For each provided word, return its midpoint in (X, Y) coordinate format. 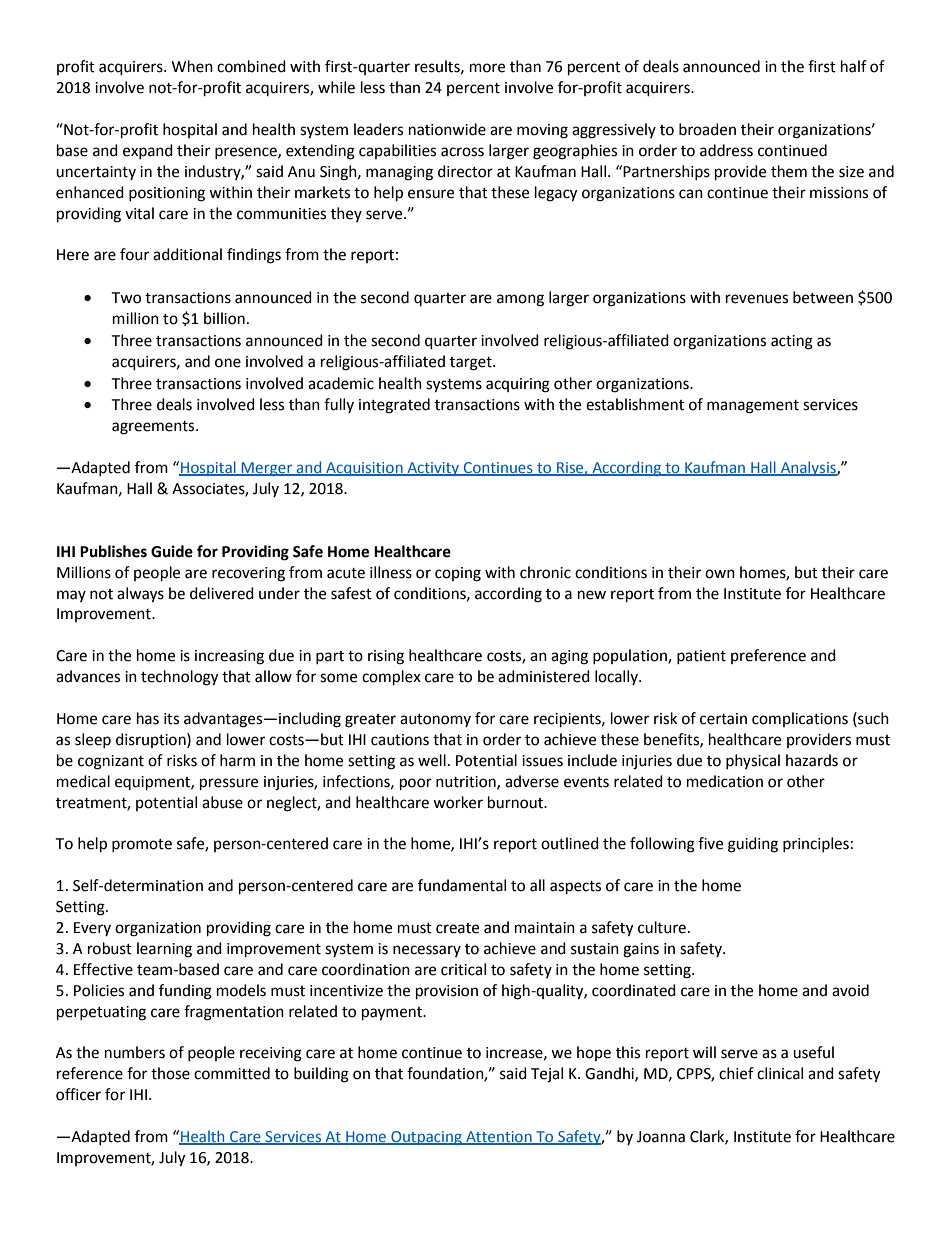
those (170, 1073)
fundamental (462, 885)
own (720, 574)
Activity (433, 469)
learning (164, 950)
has (148, 718)
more (487, 68)
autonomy (435, 720)
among (520, 300)
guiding (753, 845)
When (192, 66)
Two (126, 298)
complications (800, 719)
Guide (172, 551)
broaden (707, 129)
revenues (757, 299)
